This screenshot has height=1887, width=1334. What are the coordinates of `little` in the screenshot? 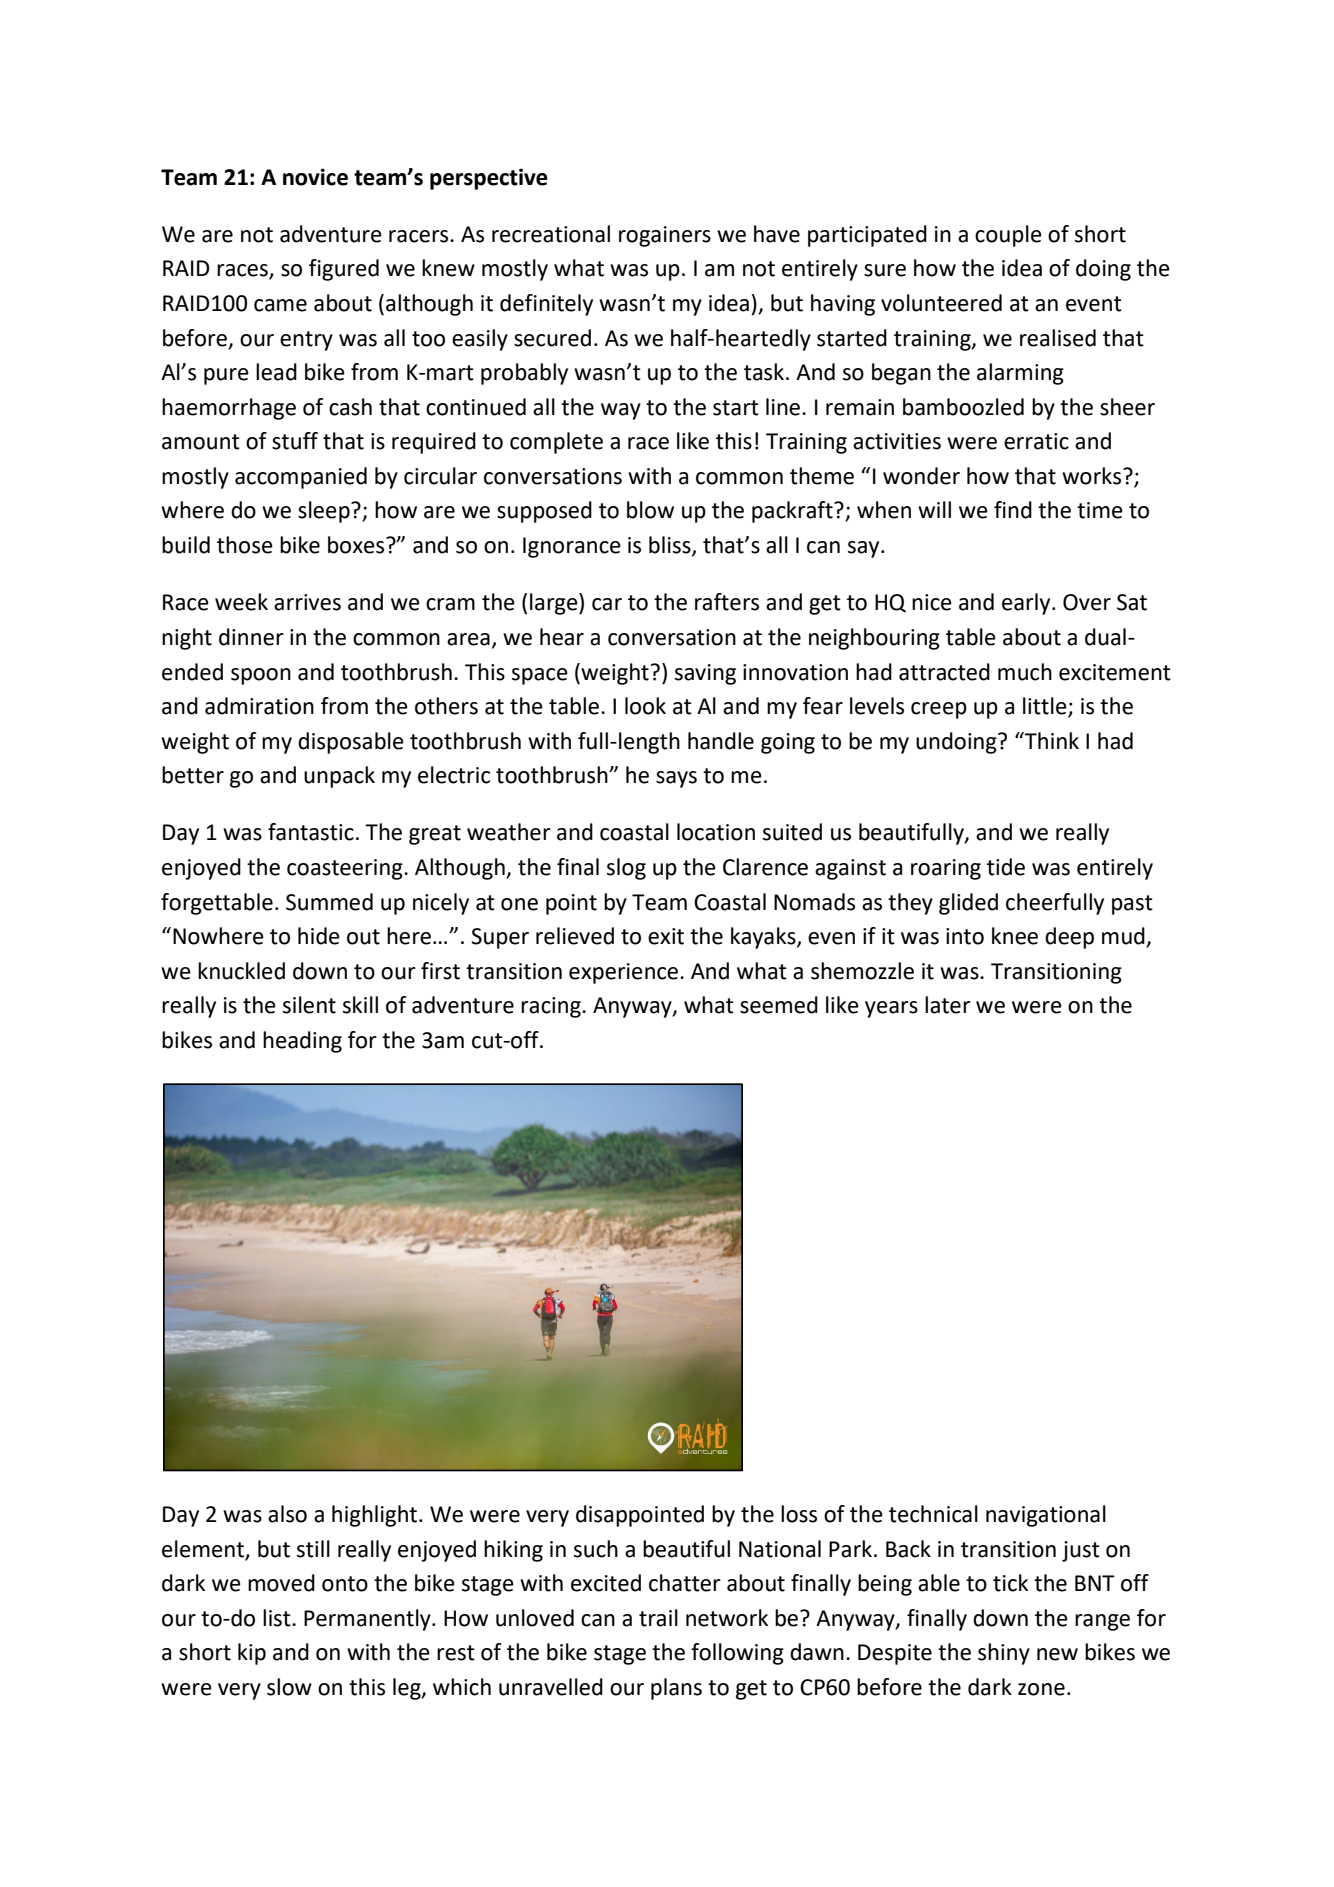 It's located at (1046, 707).
